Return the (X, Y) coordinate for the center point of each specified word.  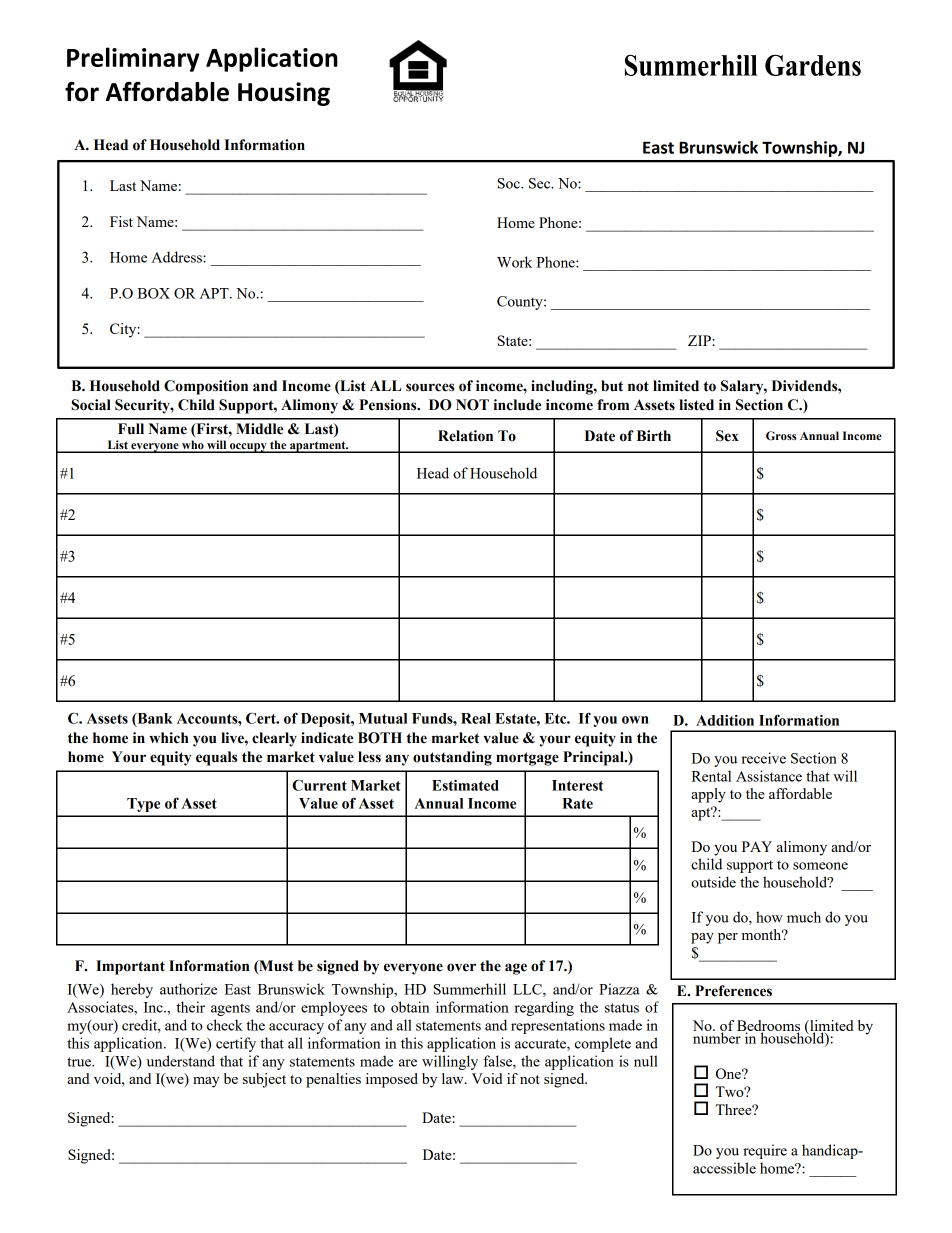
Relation (465, 436)
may (206, 1082)
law (454, 1078)
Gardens (813, 65)
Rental (711, 776)
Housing (284, 94)
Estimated (465, 785)
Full (131, 429)
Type (143, 805)
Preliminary (133, 59)
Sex (727, 436)
